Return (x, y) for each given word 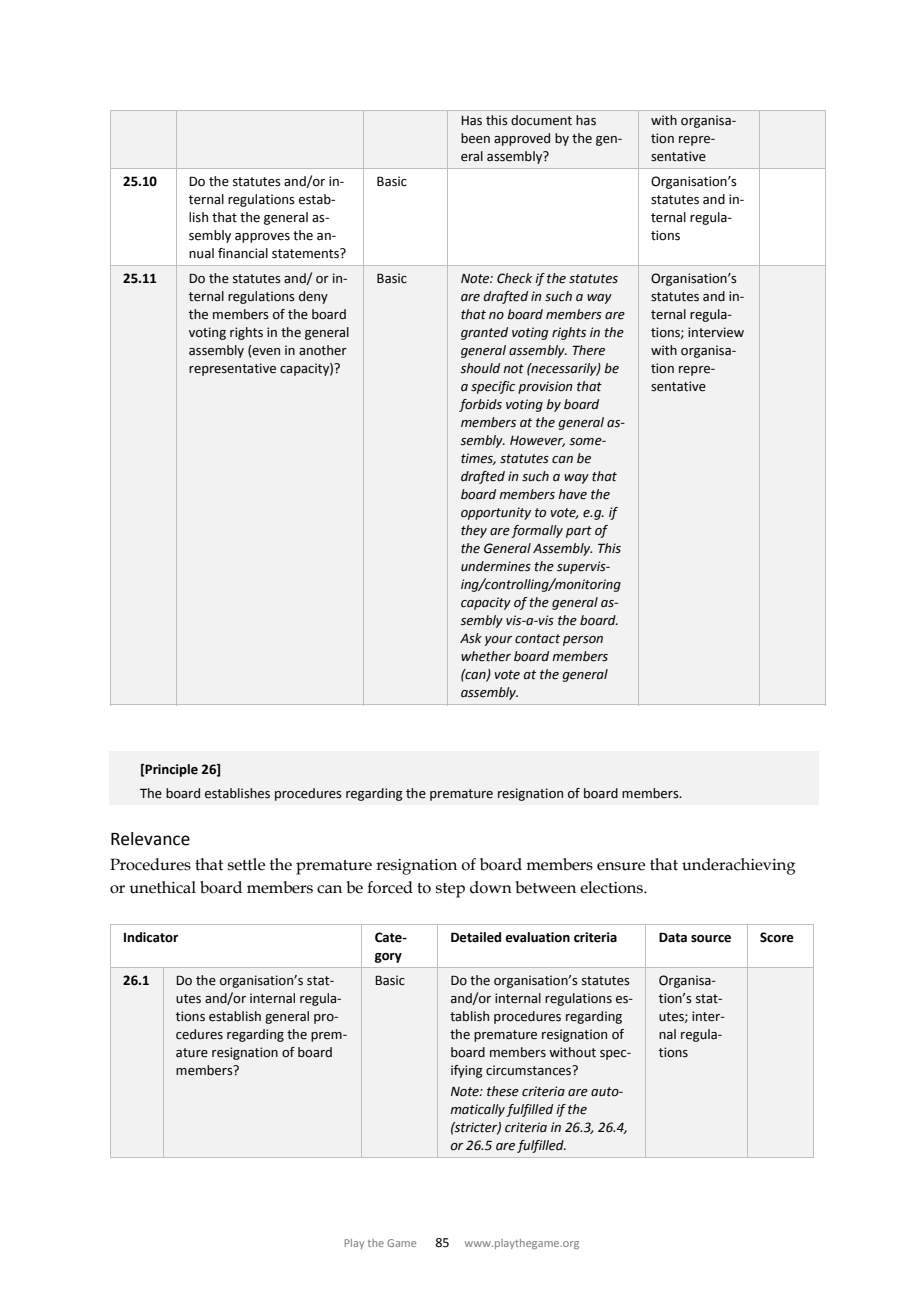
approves (262, 238)
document (541, 120)
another (323, 350)
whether (486, 656)
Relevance (150, 839)
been (475, 138)
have (572, 494)
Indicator (151, 937)
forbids (480, 405)
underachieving (738, 866)
